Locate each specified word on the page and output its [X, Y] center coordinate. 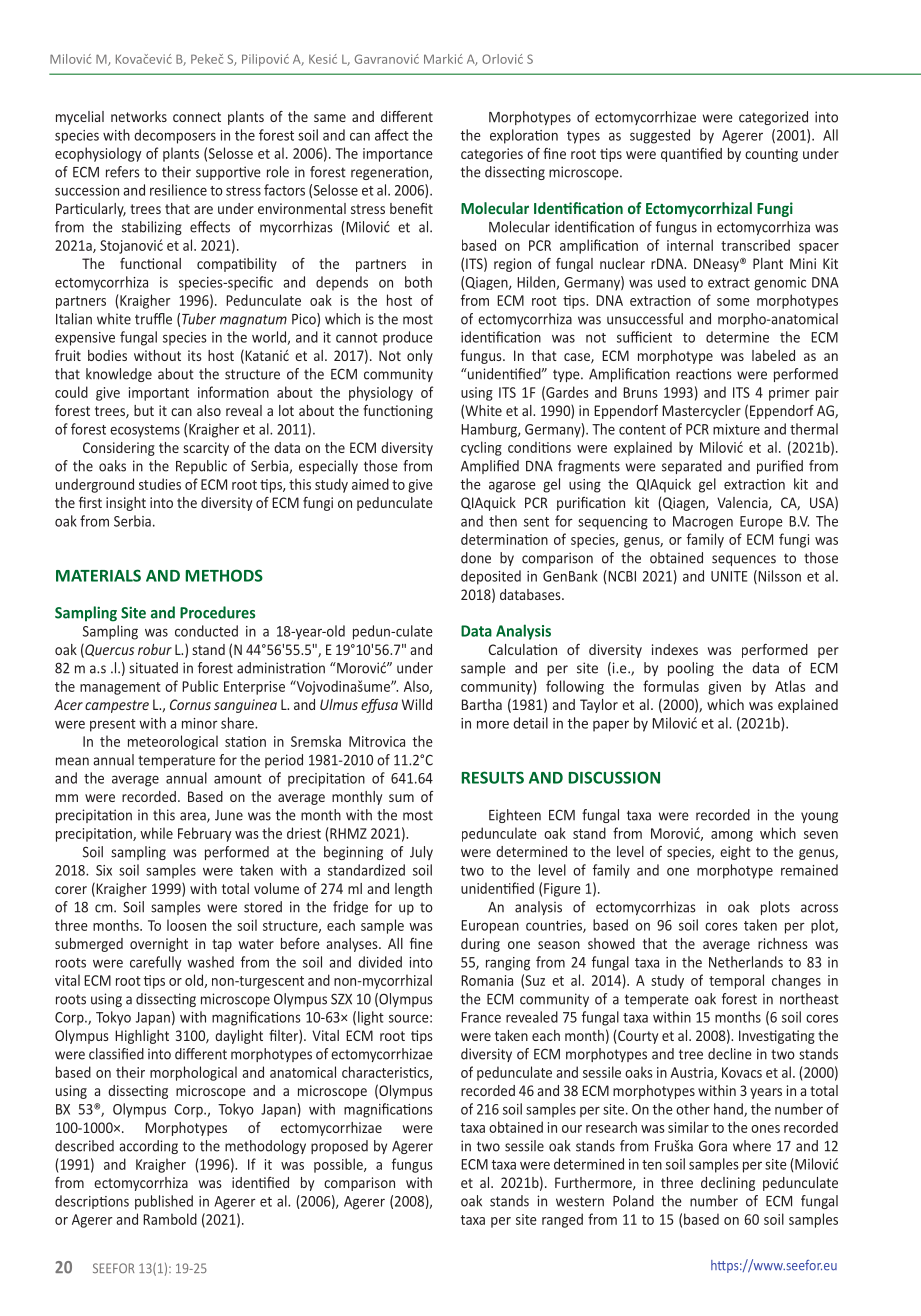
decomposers [175, 136]
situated [153, 668]
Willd [417, 704]
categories [492, 155]
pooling [691, 669]
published [164, 1202]
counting [771, 155]
